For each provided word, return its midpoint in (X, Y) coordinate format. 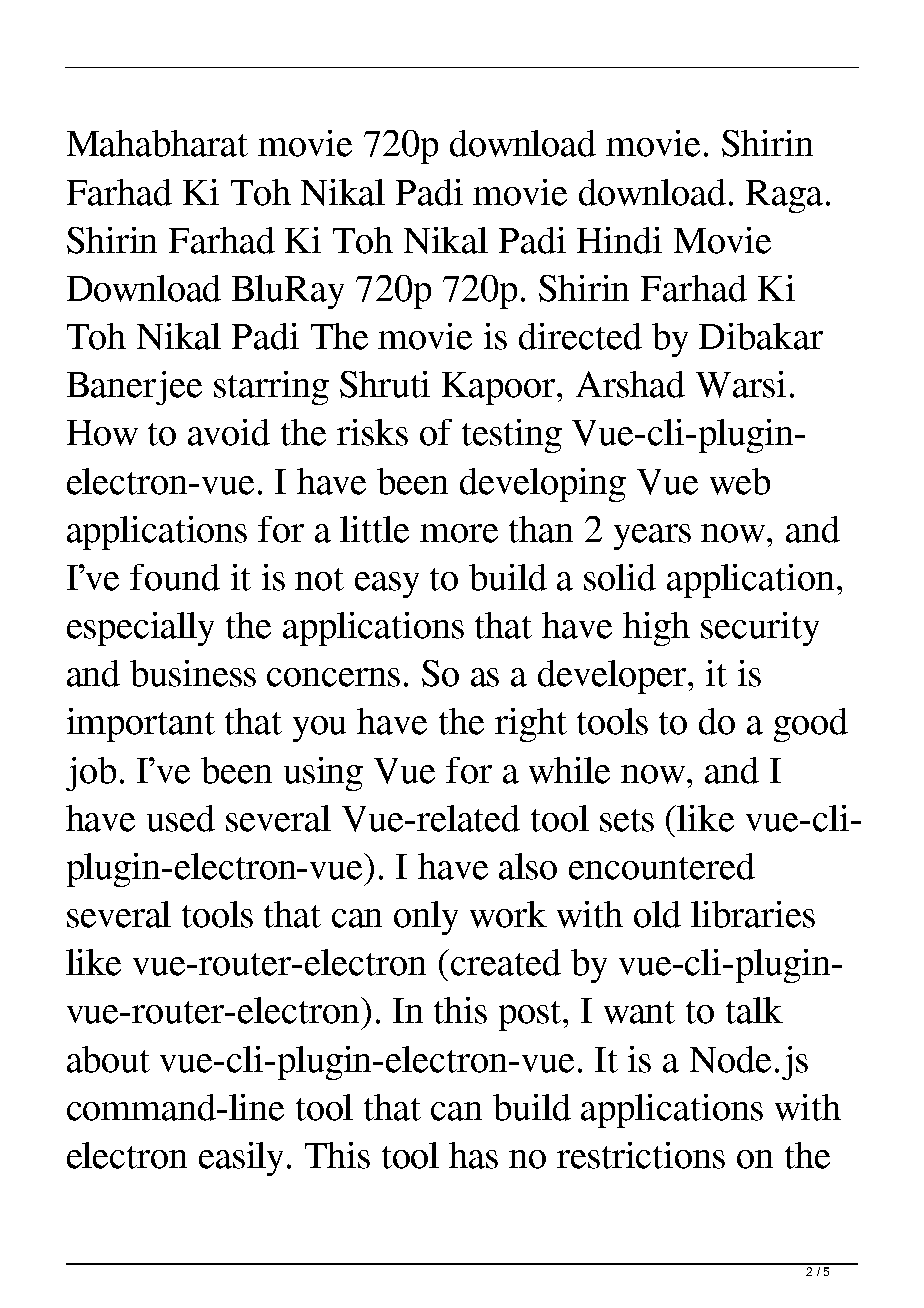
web (740, 481)
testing (512, 436)
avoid (229, 432)
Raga (784, 196)
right (531, 725)
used (181, 818)
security (760, 629)
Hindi (619, 240)
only (426, 918)
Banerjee (134, 388)
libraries (753, 914)
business (193, 673)
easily (243, 1159)
